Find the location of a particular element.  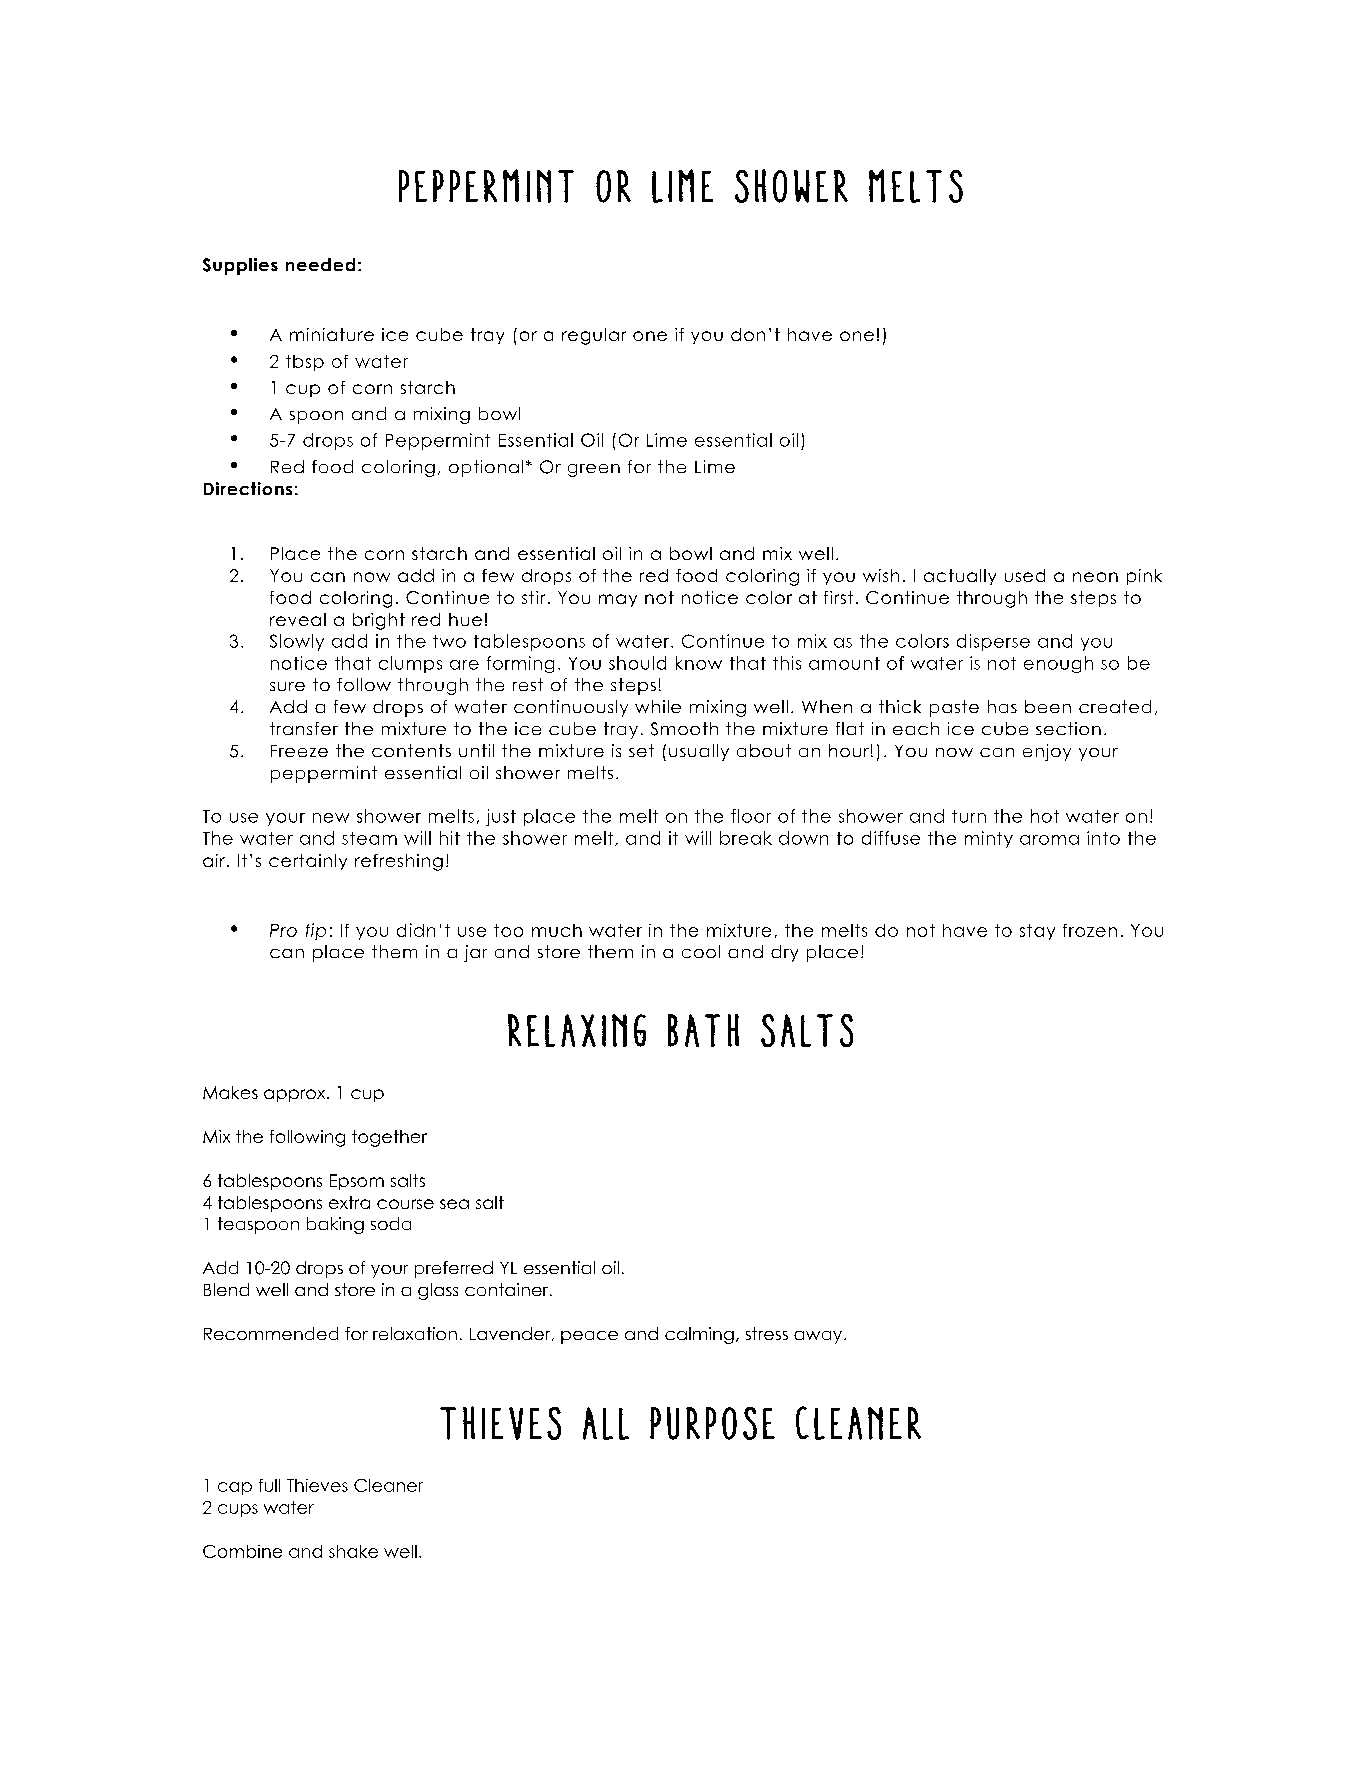

used is located at coordinates (1025, 575).
